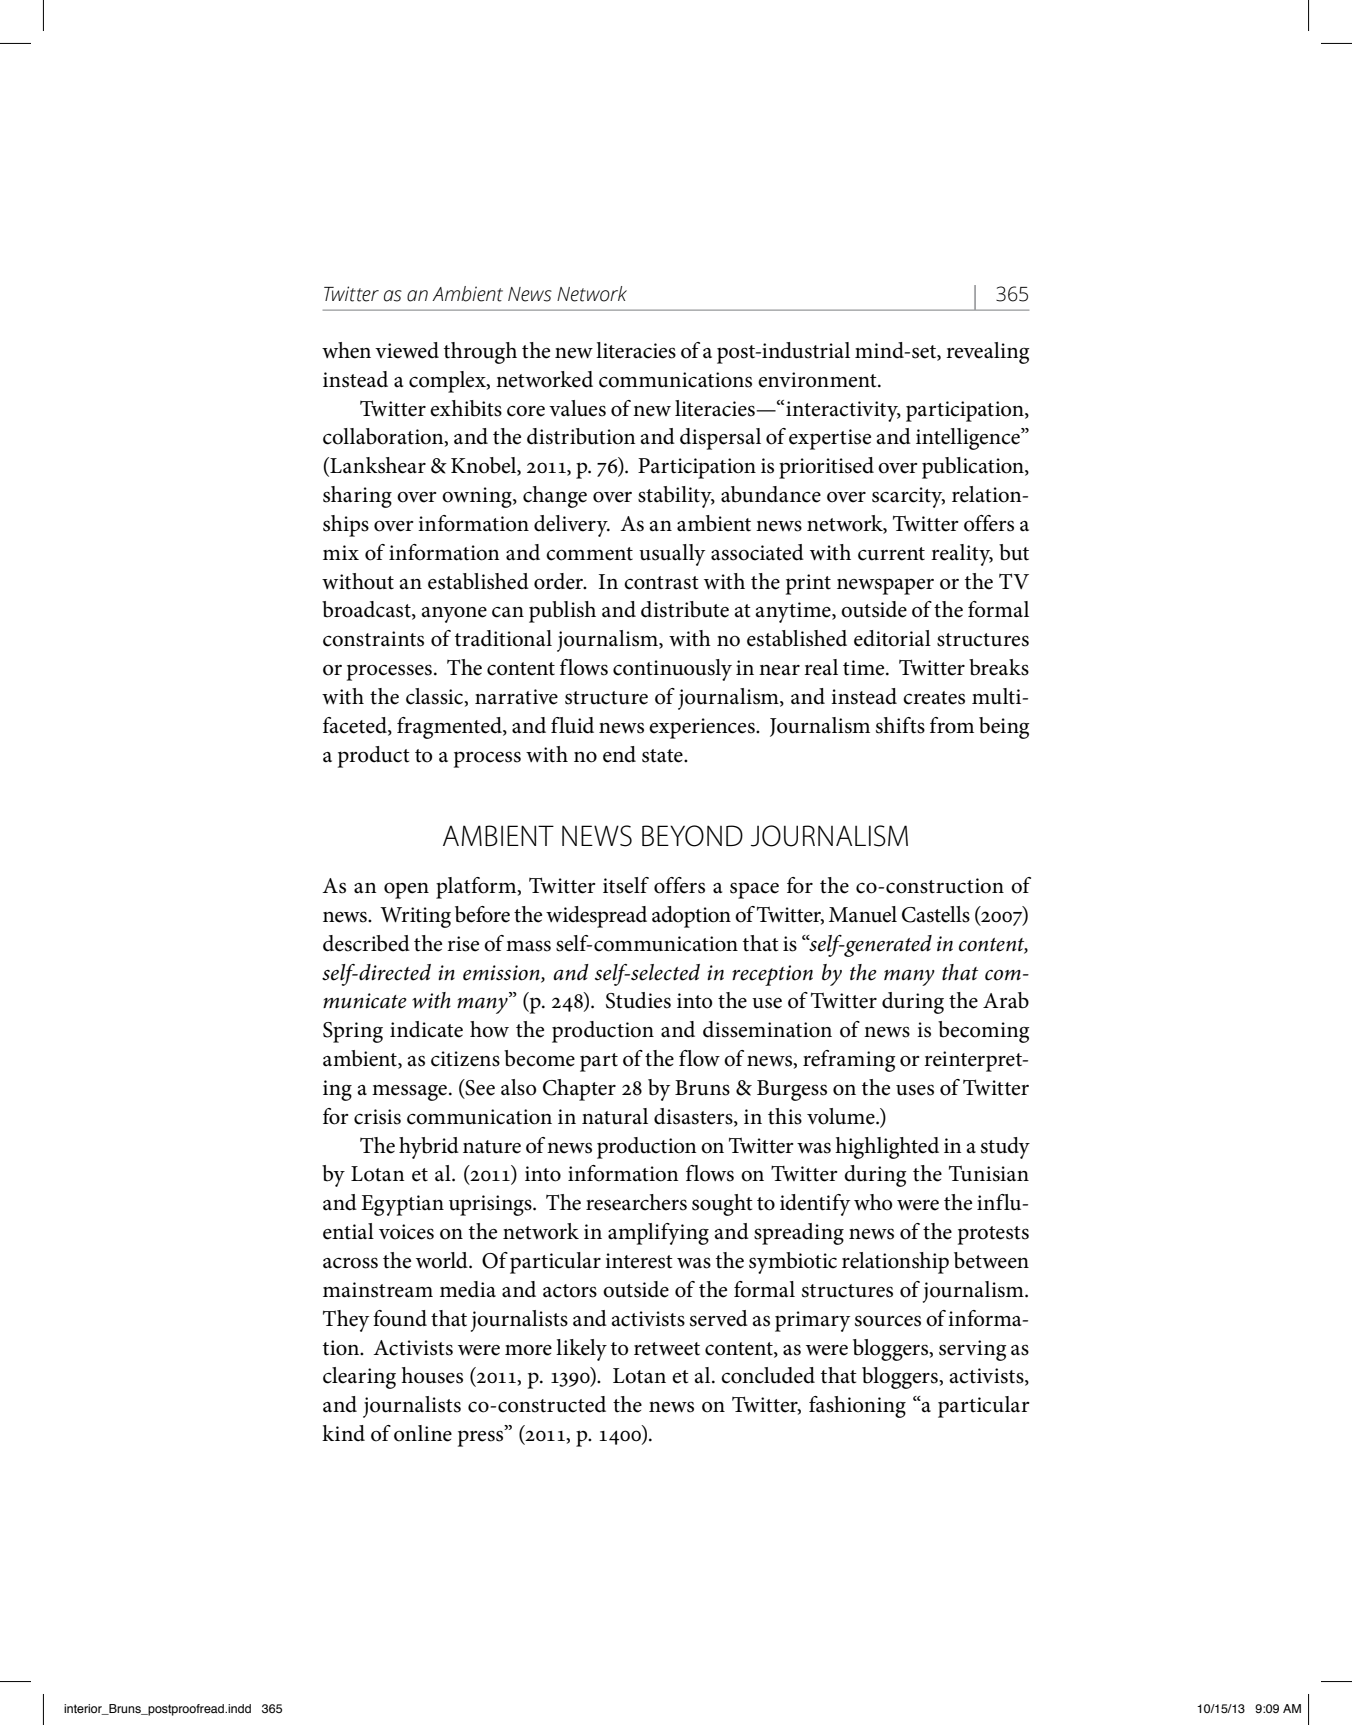 This screenshot has height=1725, width=1352. What do you see at coordinates (448, 382) in the screenshot?
I see `complex` at bounding box center [448, 382].
